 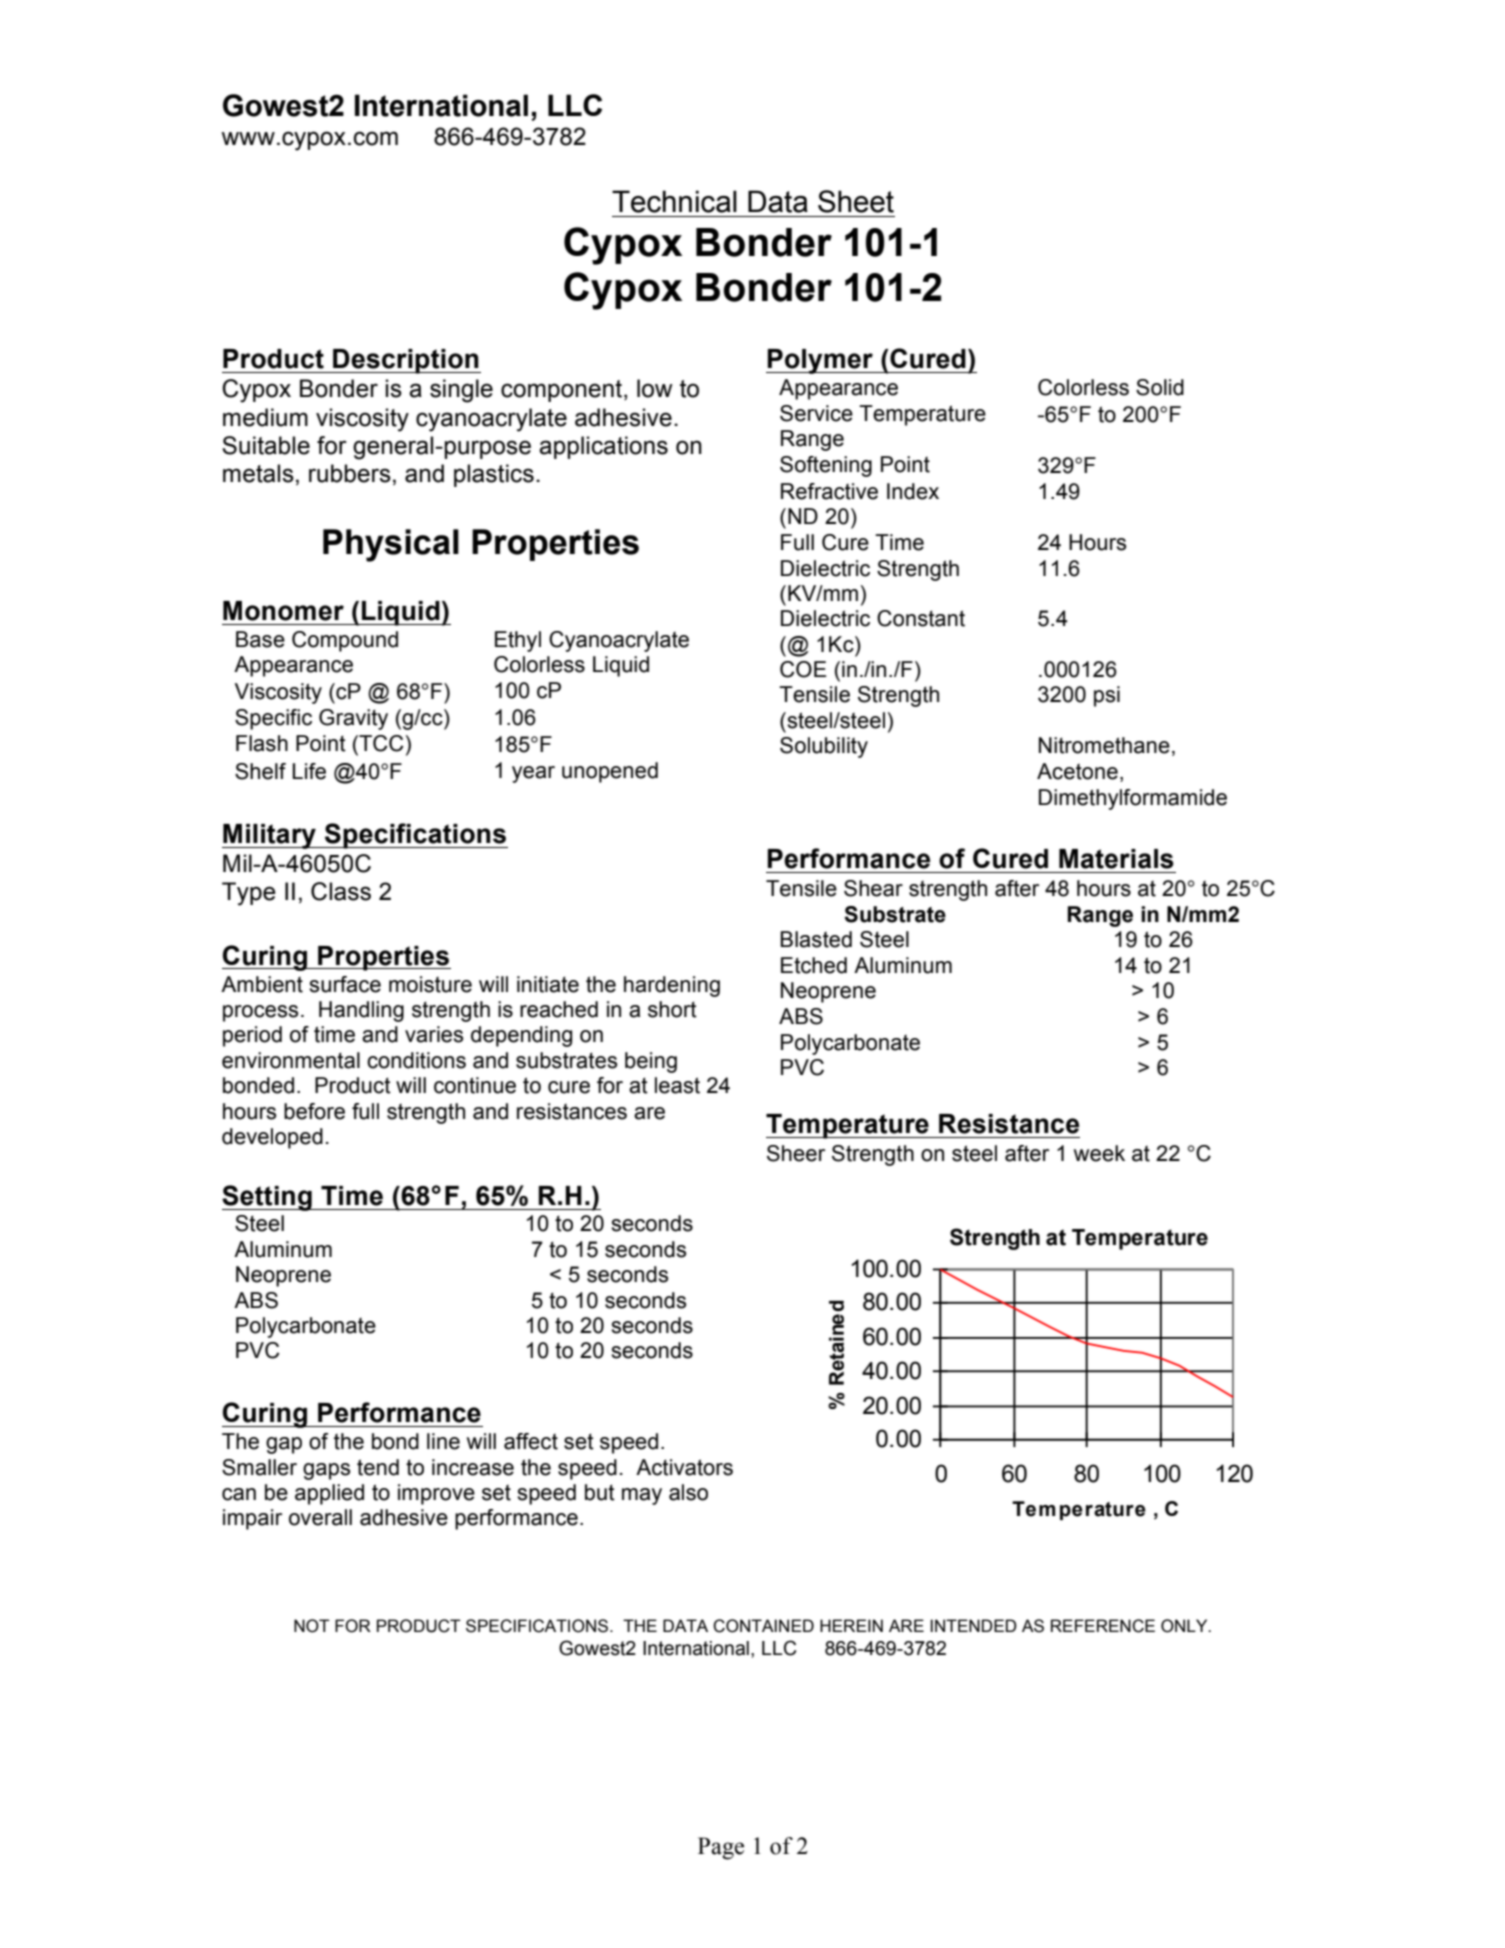 What do you see at coordinates (1160, 387) in the screenshot?
I see `Solid` at bounding box center [1160, 387].
